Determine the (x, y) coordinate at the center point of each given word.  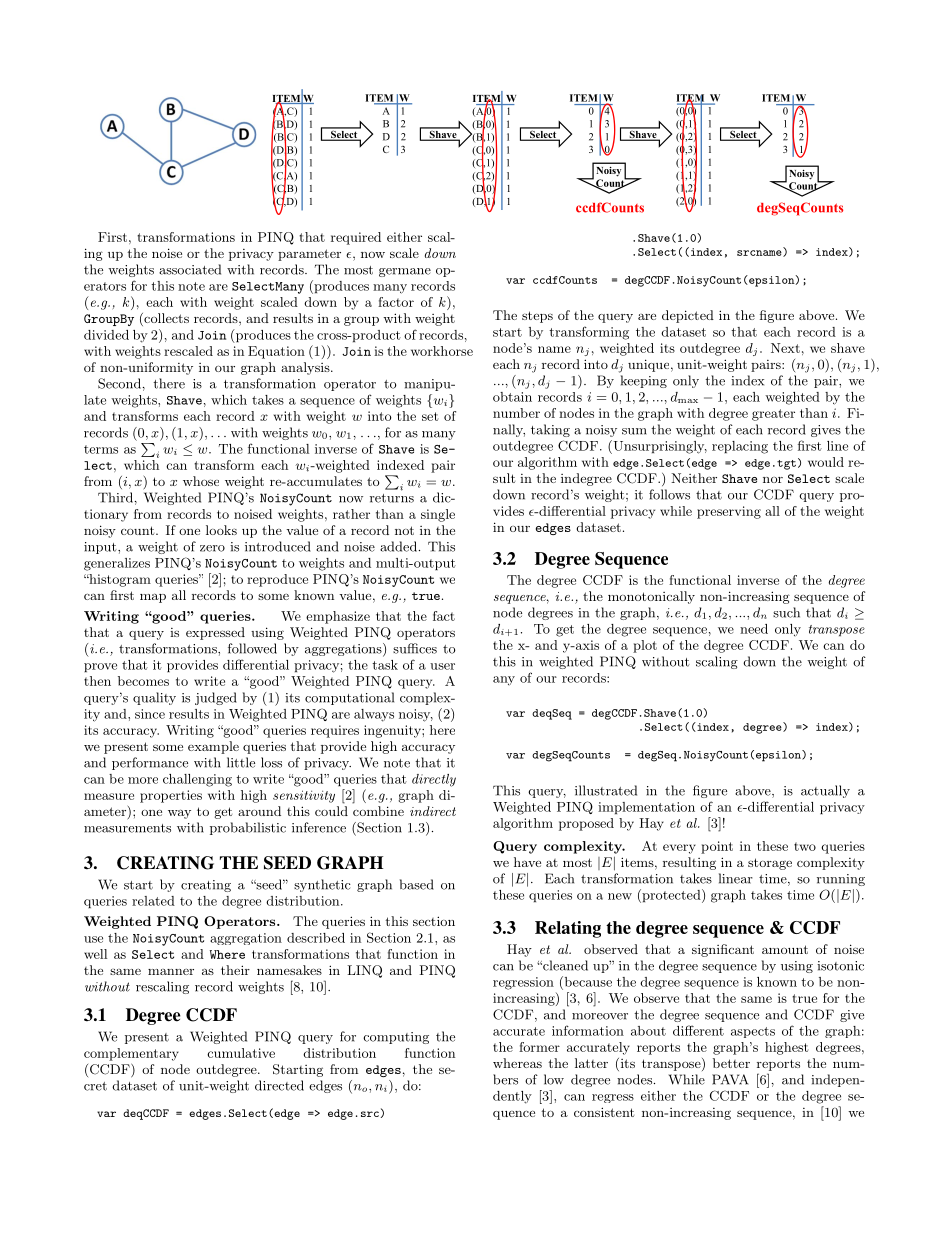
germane (405, 272)
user (442, 666)
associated (190, 269)
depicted (688, 316)
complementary (131, 1054)
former (539, 1047)
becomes (143, 681)
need (754, 629)
